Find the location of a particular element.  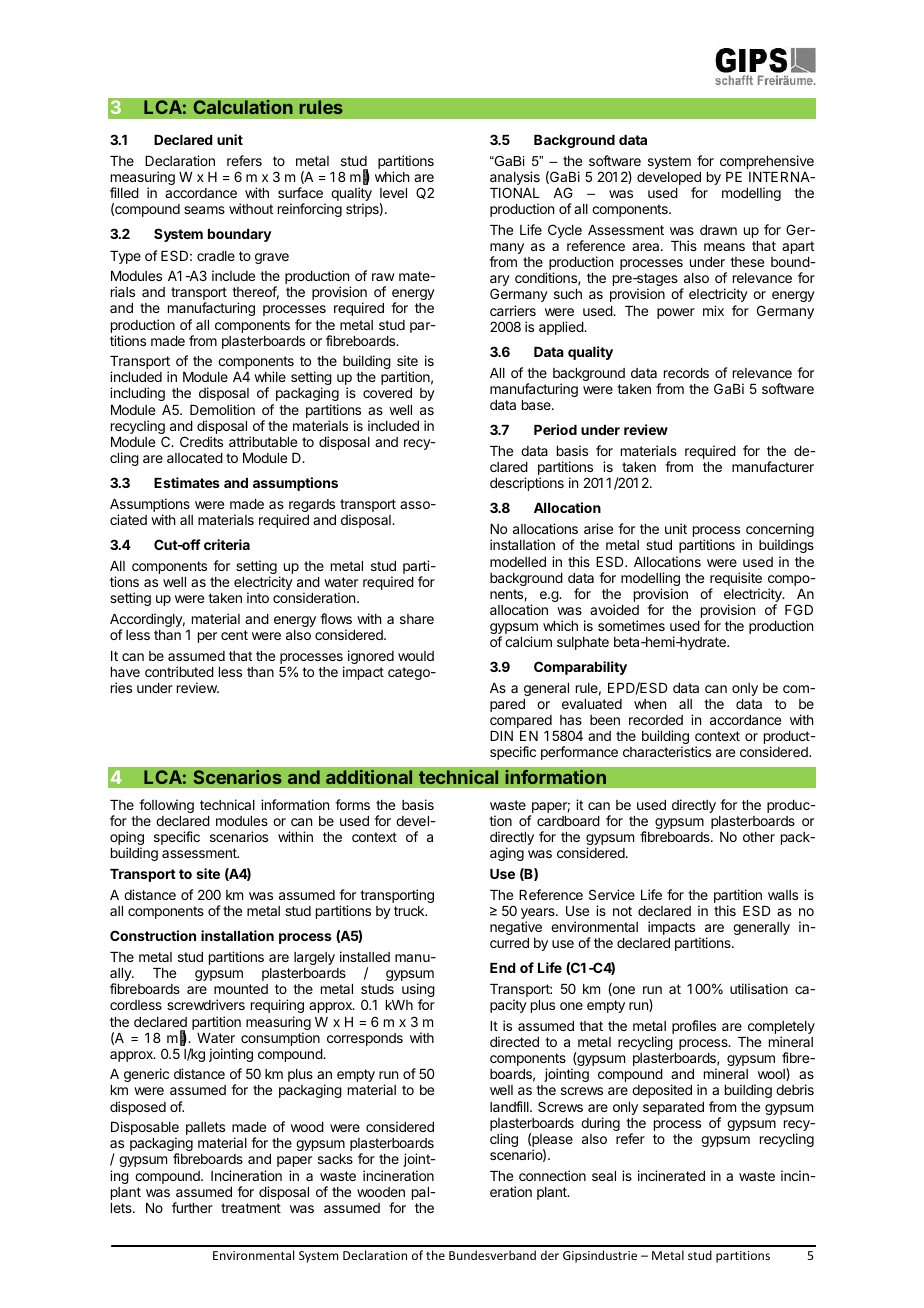

contributed is located at coordinates (179, 671).
